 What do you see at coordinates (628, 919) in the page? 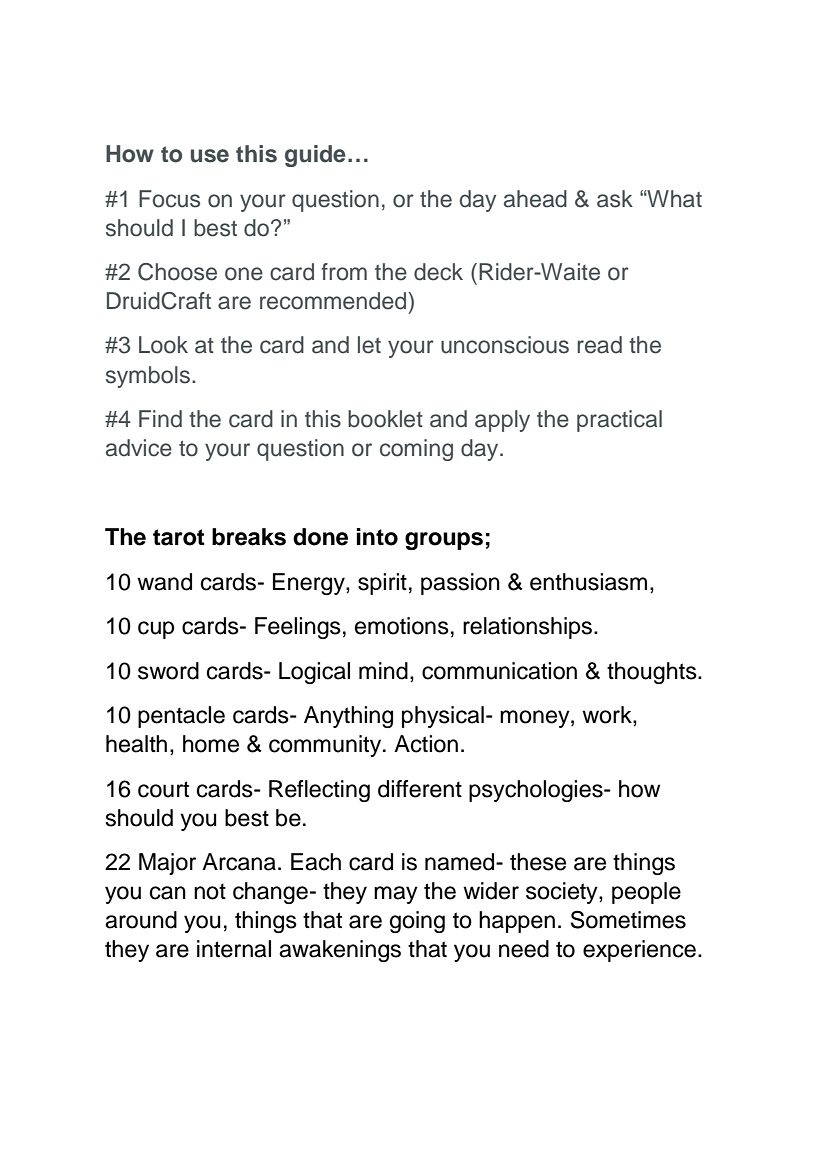
I see `Sometimes` at bounding box center [628, 919].
